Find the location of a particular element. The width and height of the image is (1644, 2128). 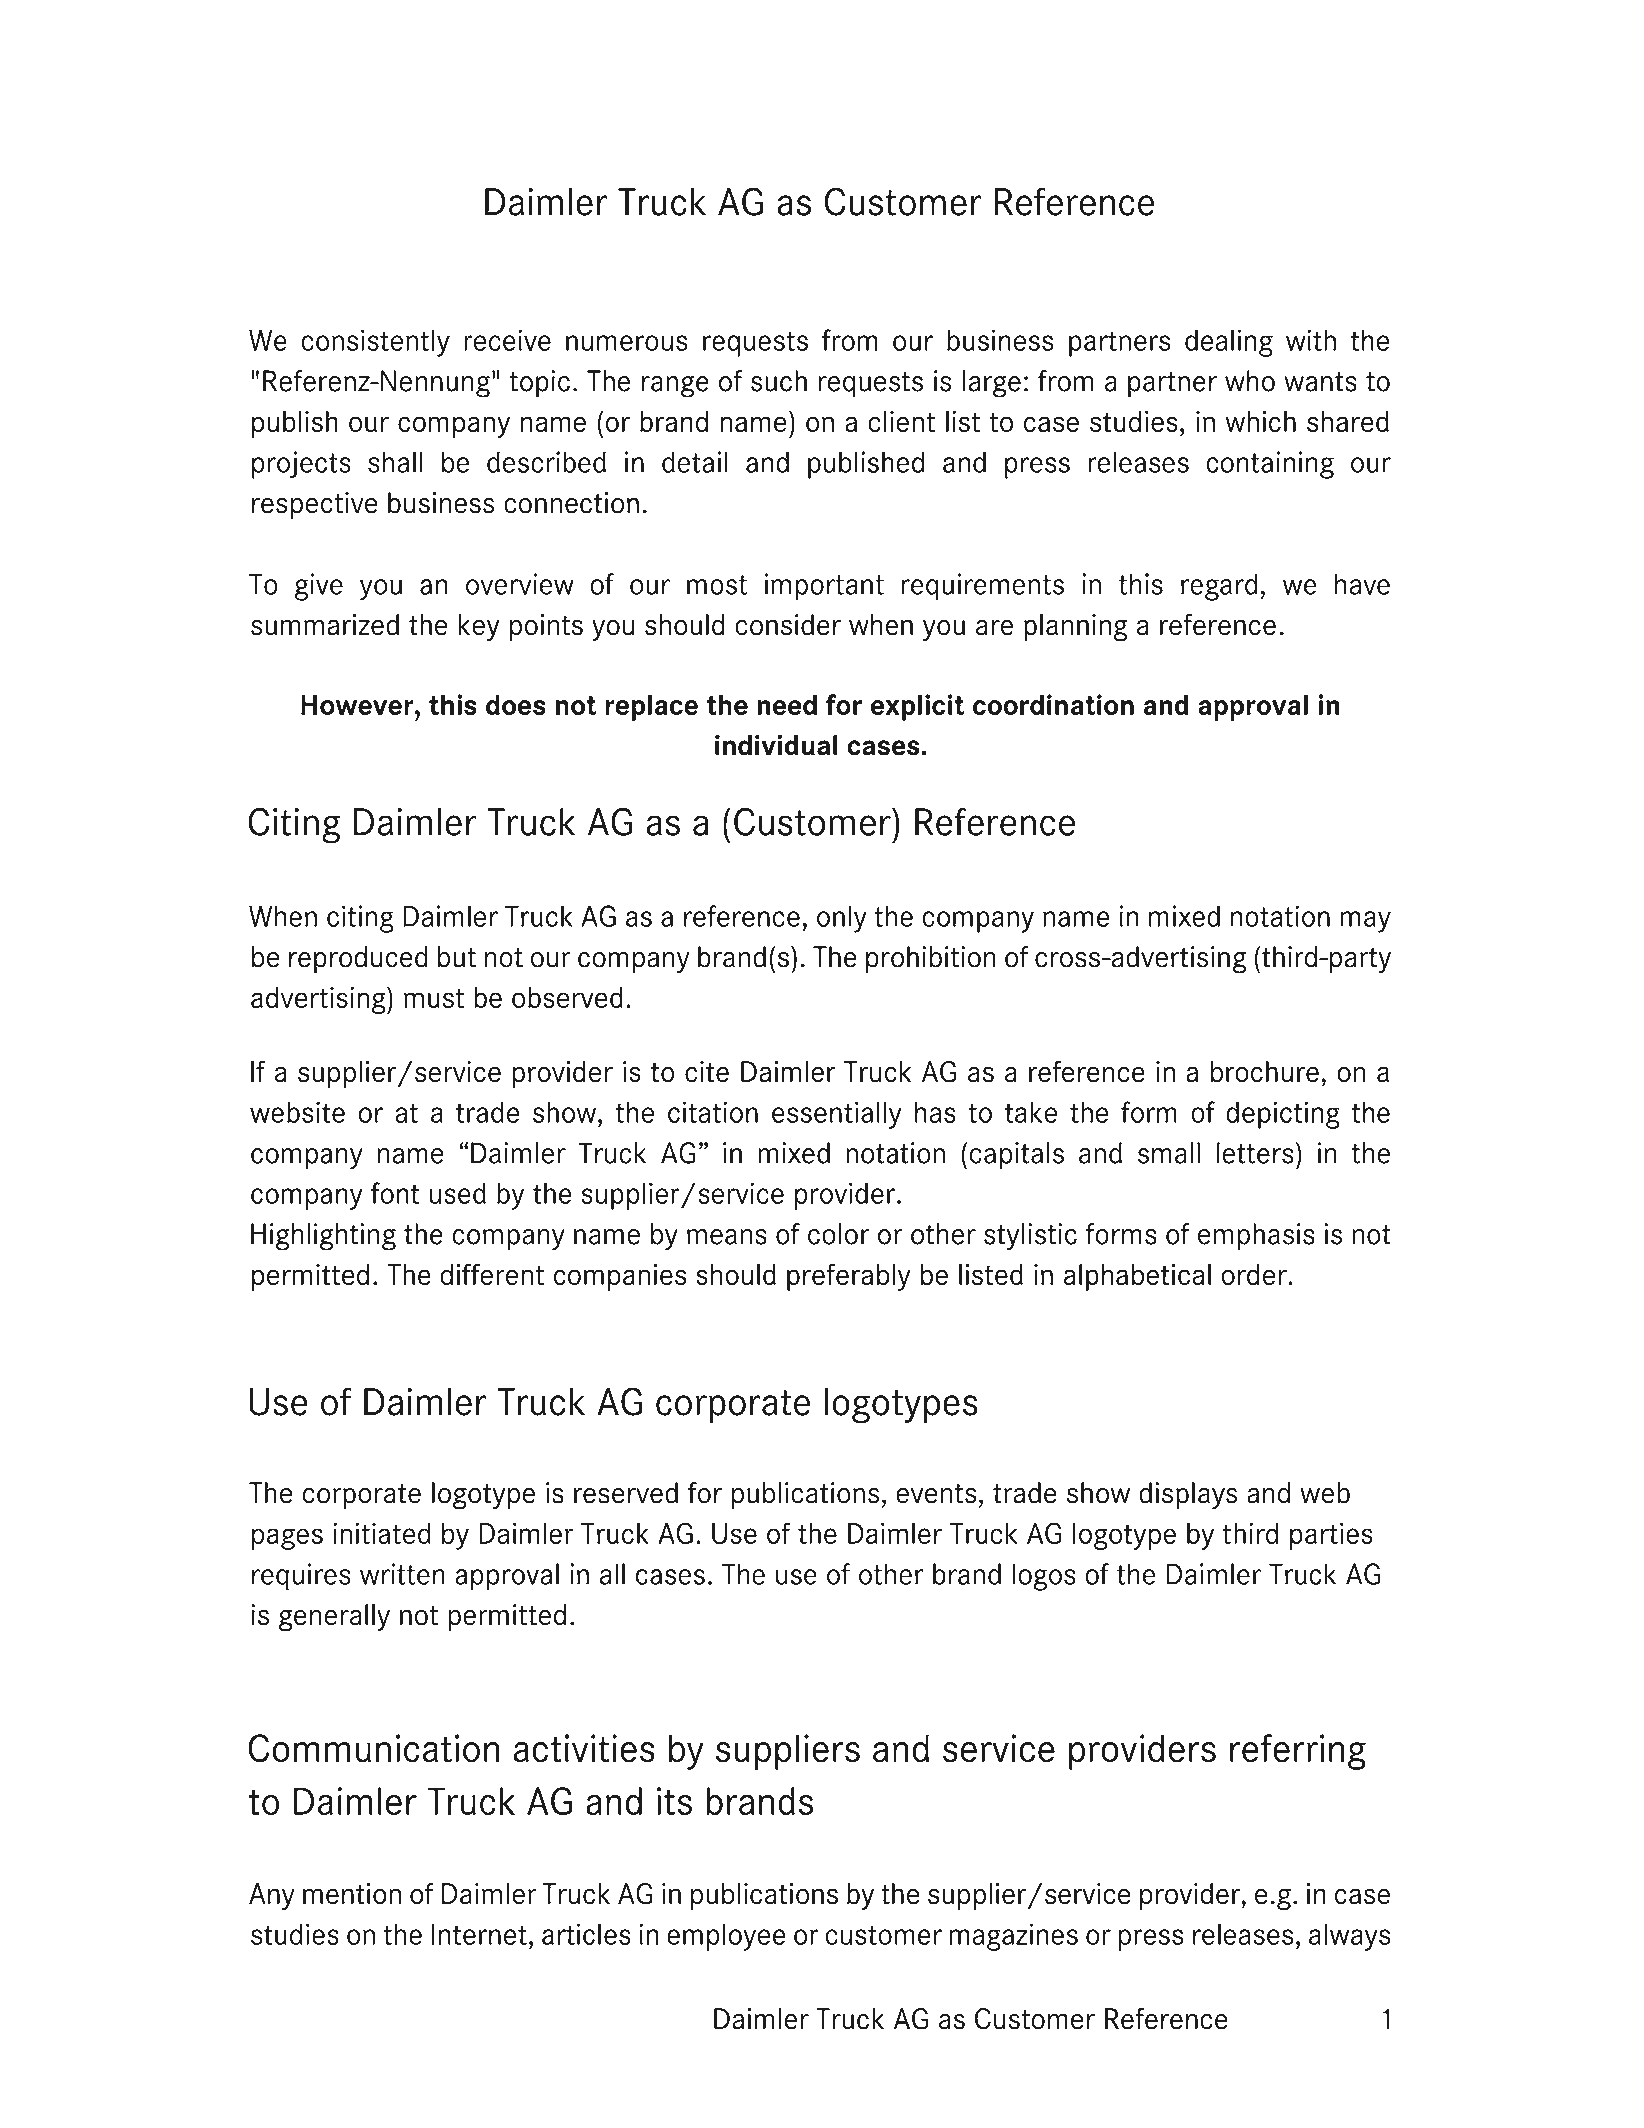

who is located at coordinates (1250, 381).
